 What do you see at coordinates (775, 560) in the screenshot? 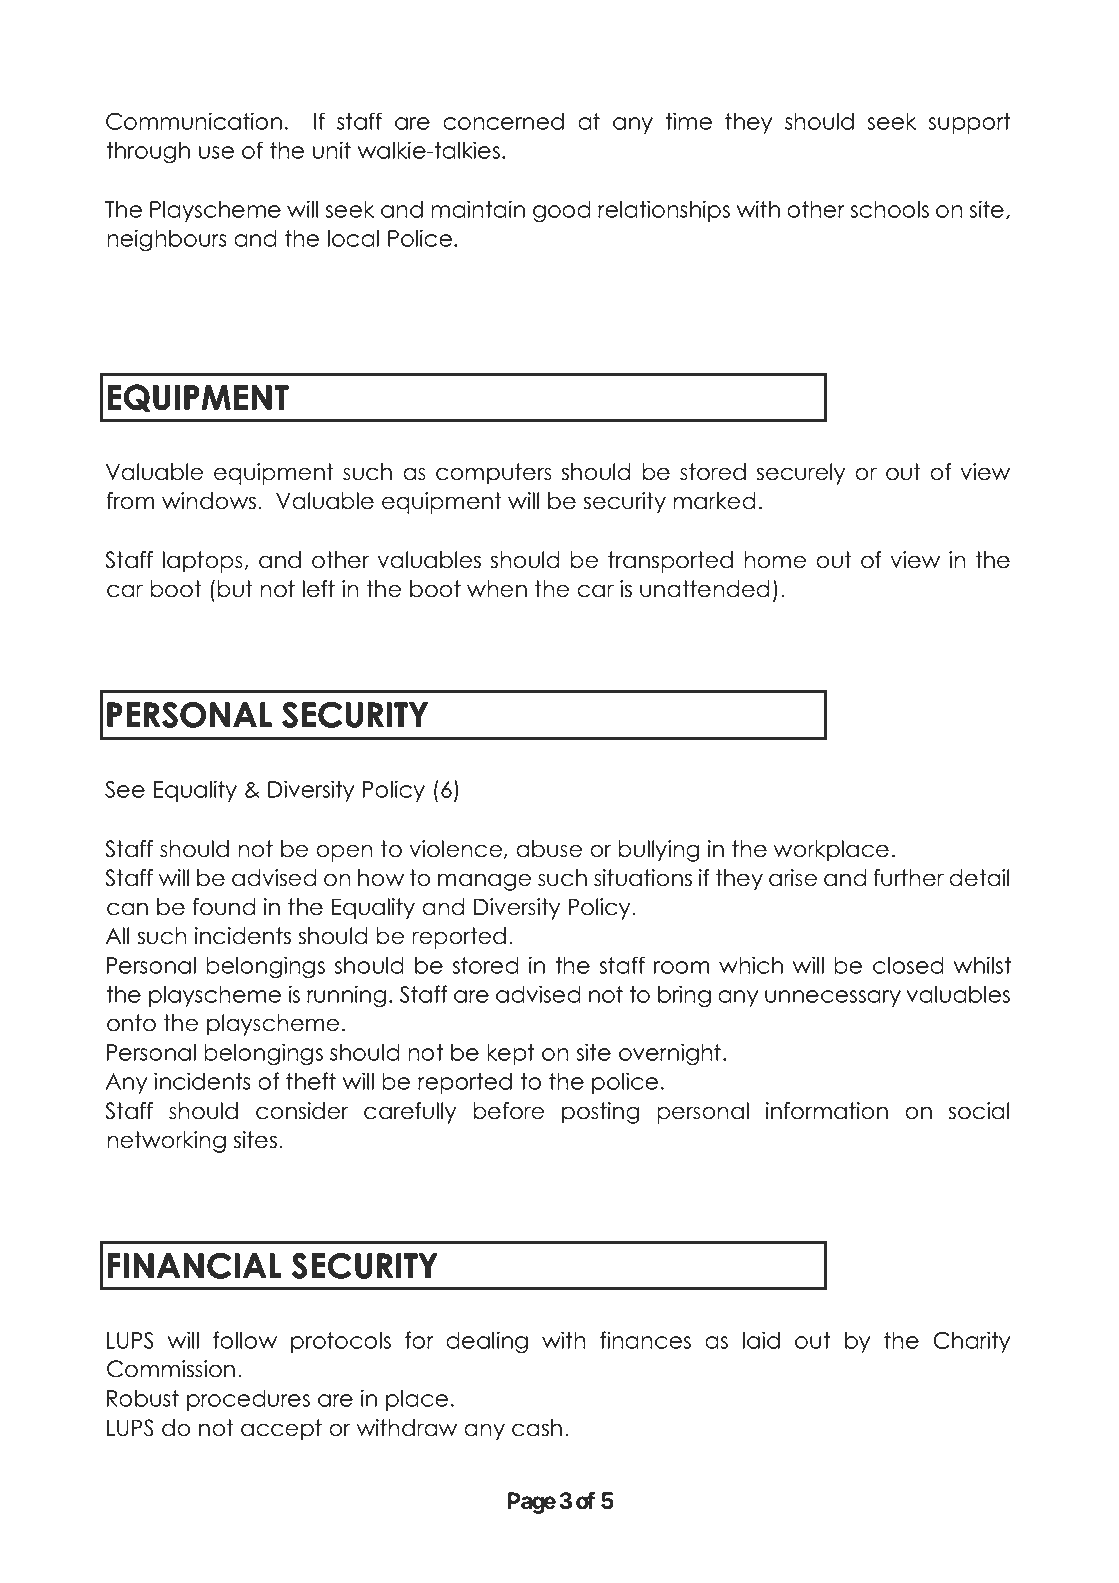
I see `home` at bounding box center [775, 560].
